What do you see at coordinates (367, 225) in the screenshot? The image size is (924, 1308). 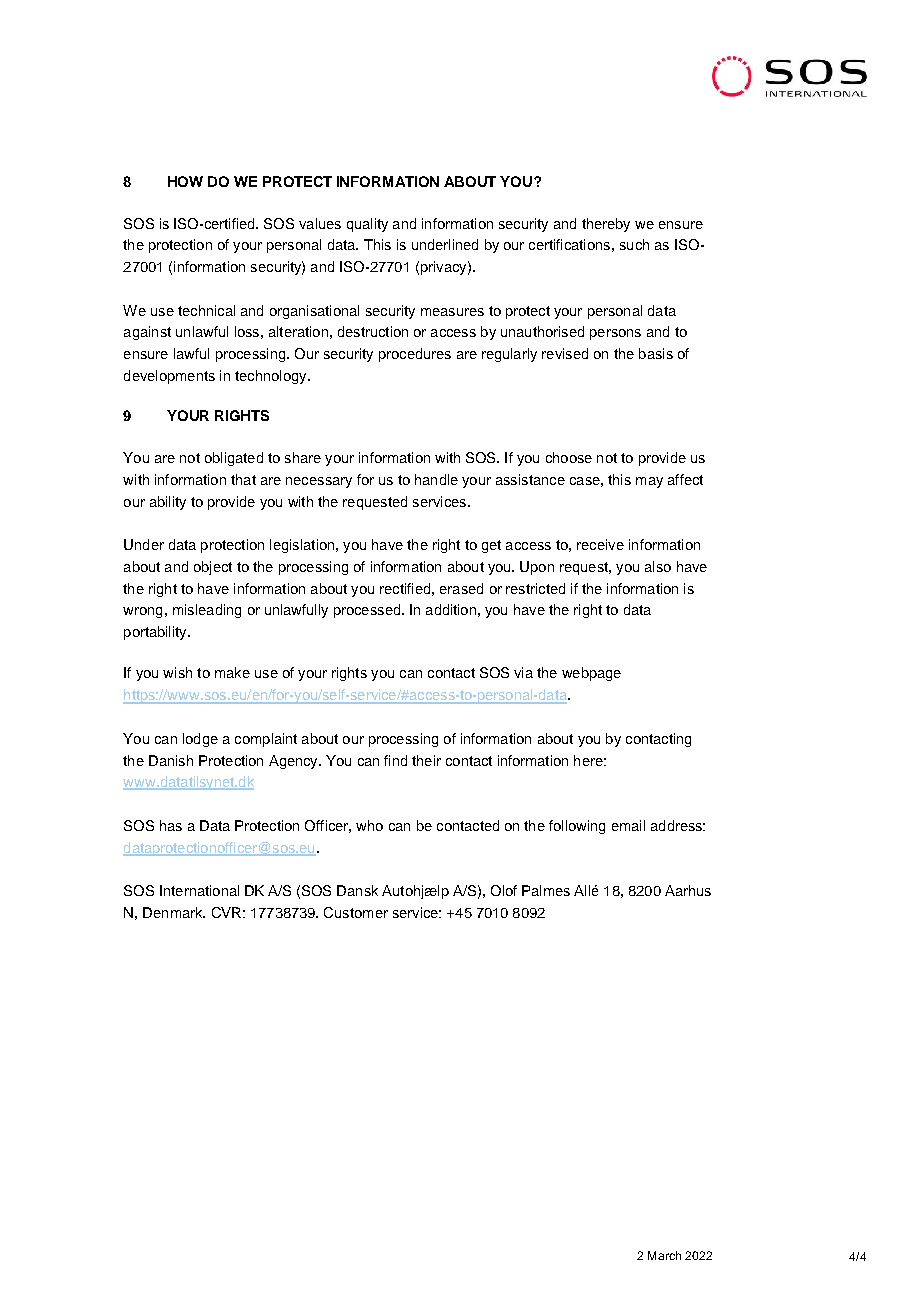 I see `quality` at bounding box center [367, 225].
